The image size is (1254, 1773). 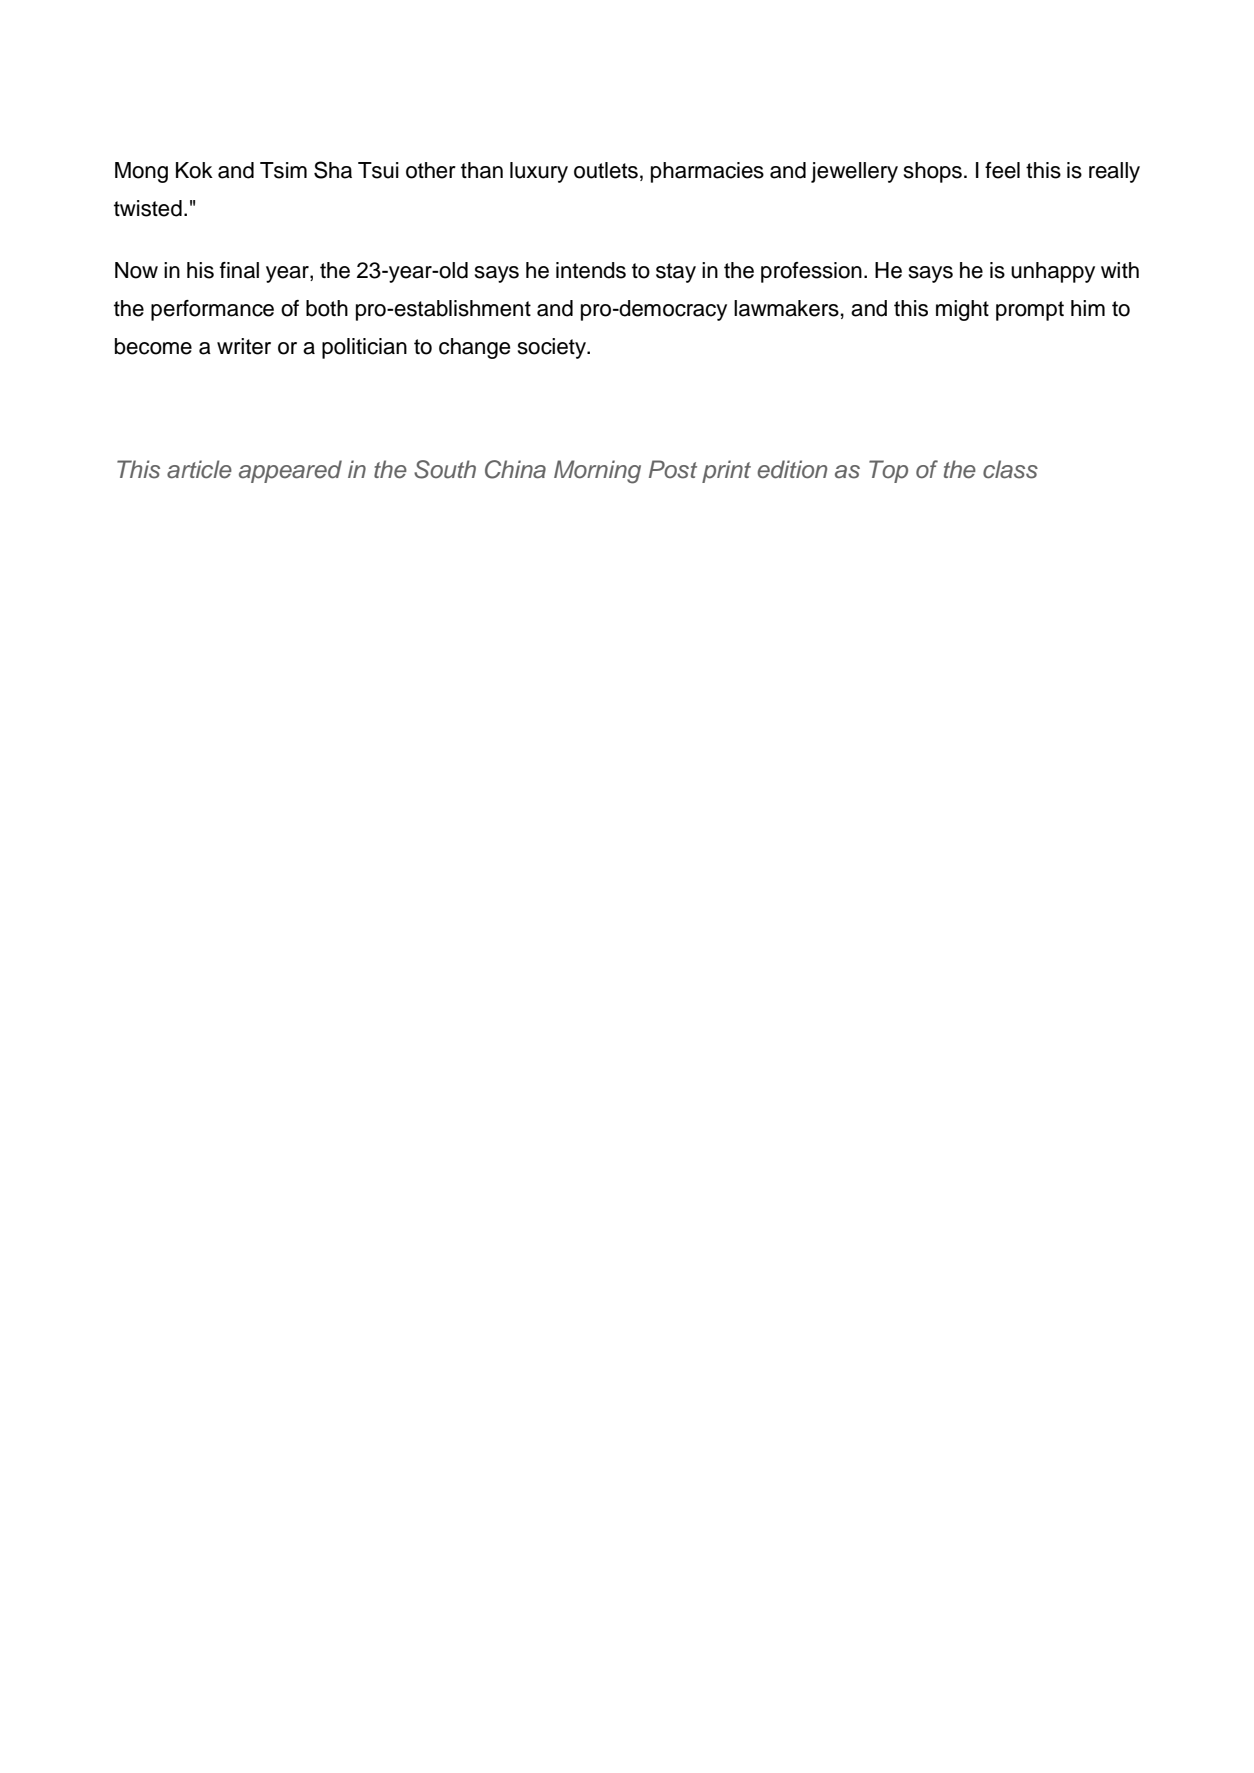 I want to click on appeared, so click(x=290, y=471).
